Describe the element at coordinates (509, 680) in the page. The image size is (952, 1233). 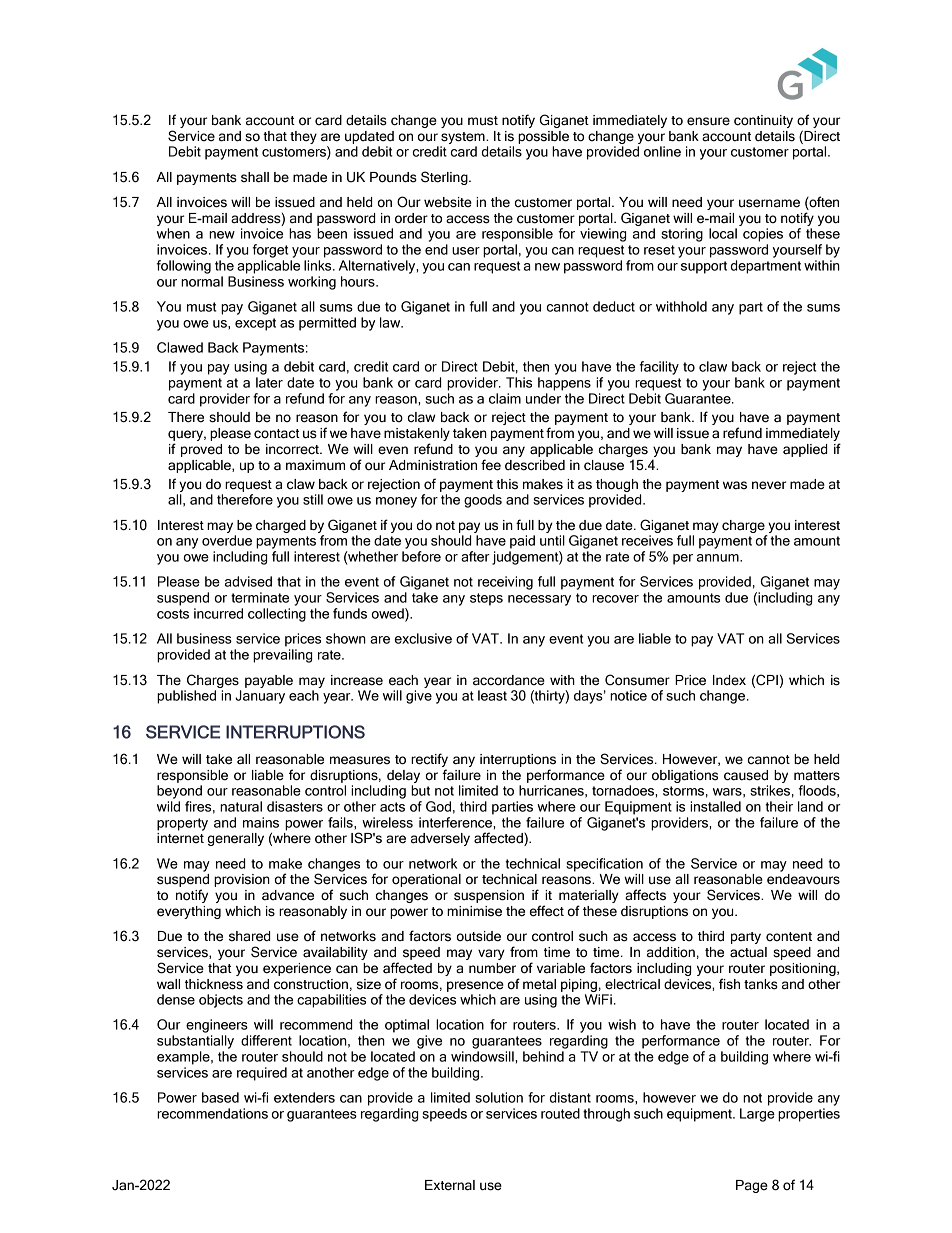
I see `accordance` at that location.
